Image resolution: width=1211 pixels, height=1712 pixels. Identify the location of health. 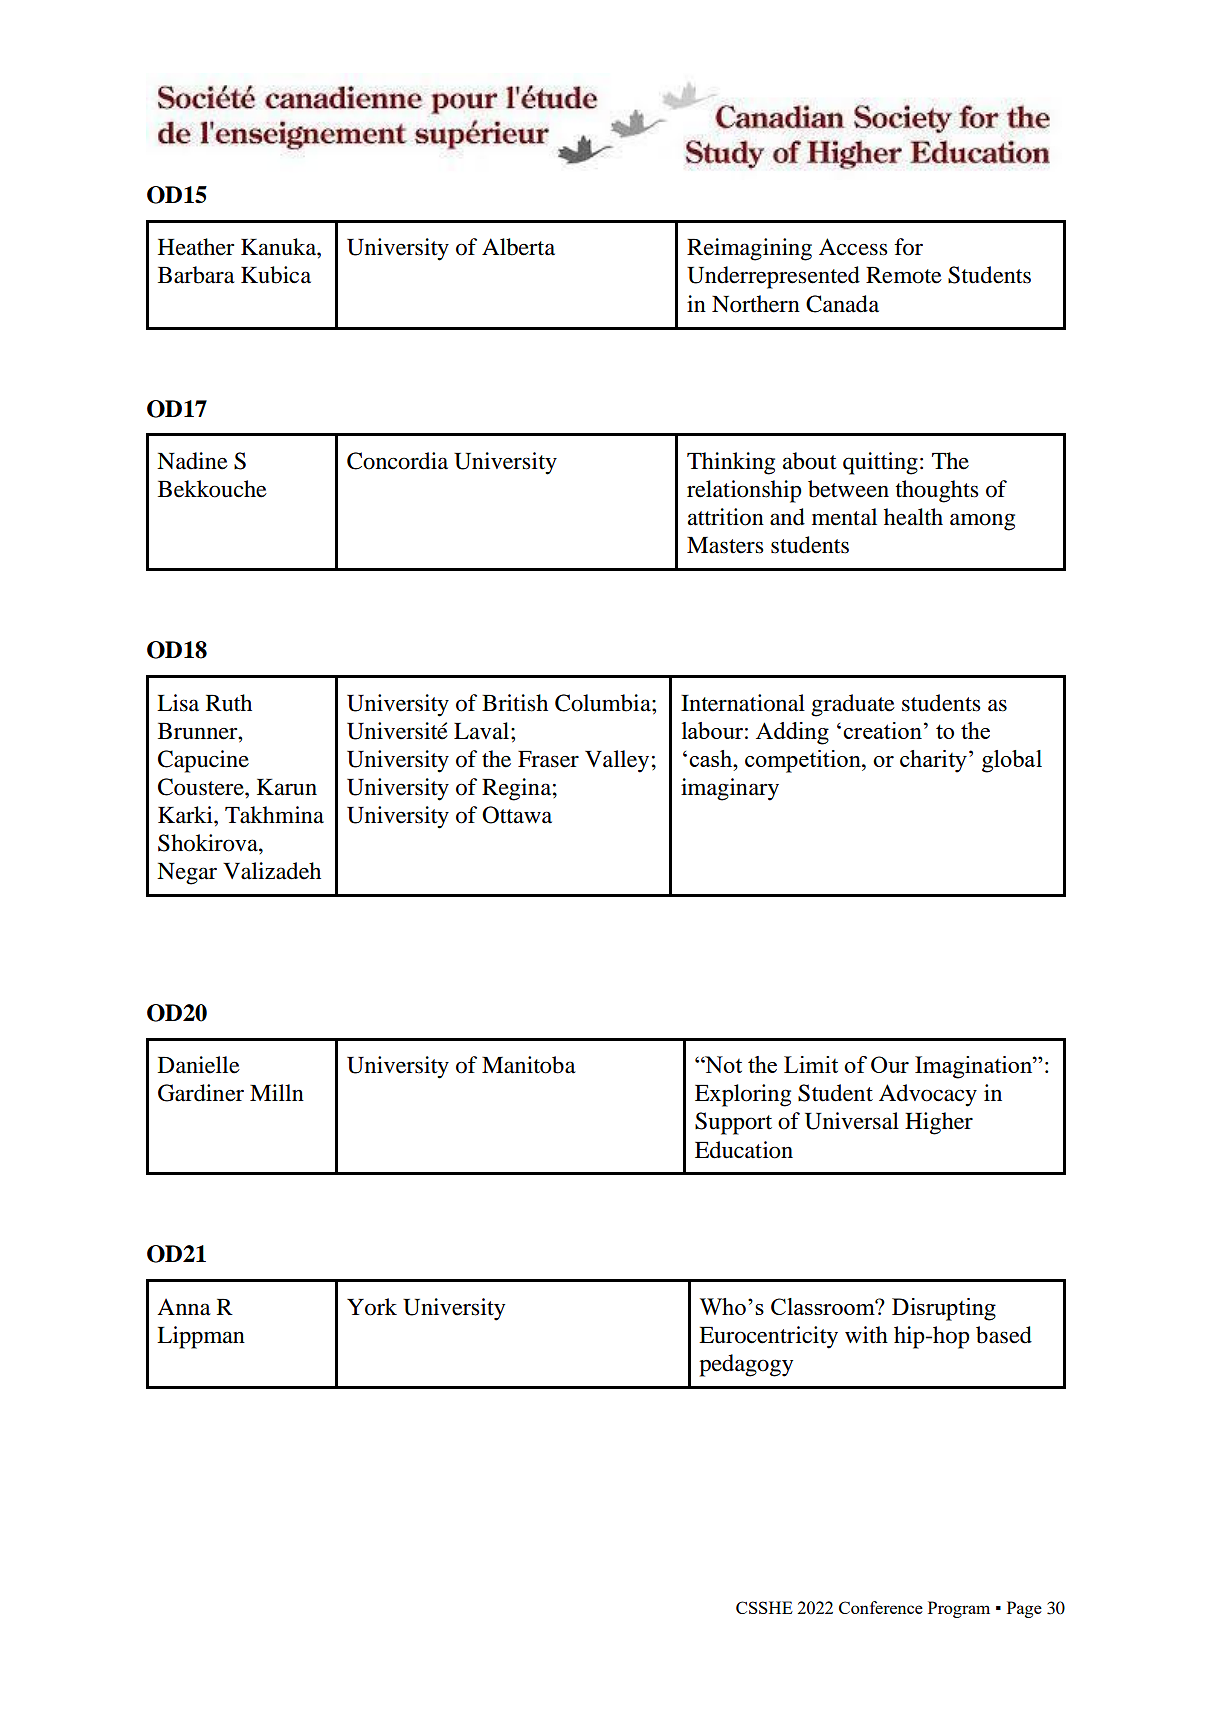
(913, 517).
